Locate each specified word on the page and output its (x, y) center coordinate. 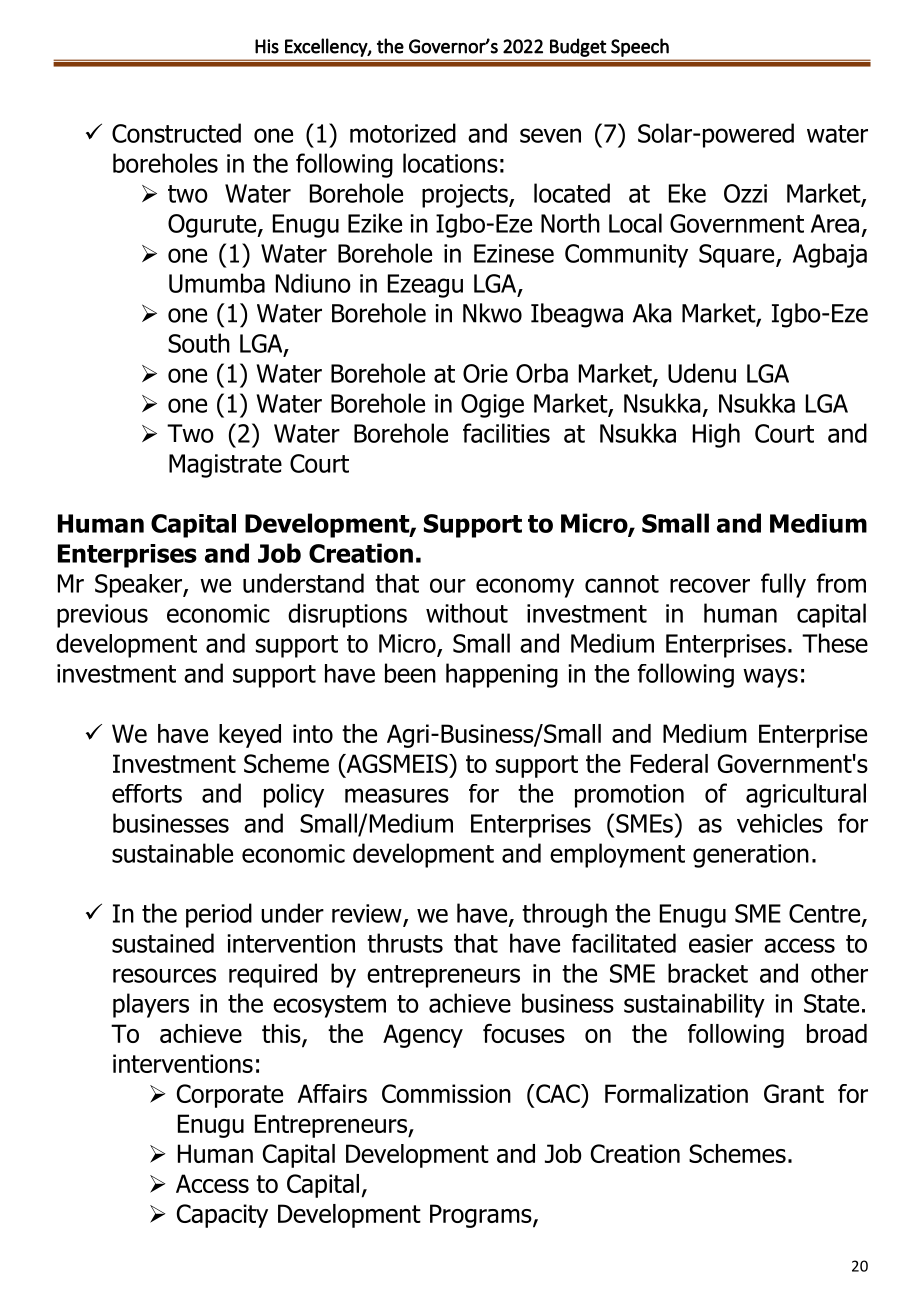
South (199, 343)
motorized (403, 133)
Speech (640, 47)
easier (721, 943)
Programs (482, 1216)
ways (770, 678)
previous (102, 616)
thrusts (405, 943)
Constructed (176, 133)
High (716, 435)
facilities (506, 433)
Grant (794, 1093)
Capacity (222, 1216)
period (219, 915)
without (467, 613)
